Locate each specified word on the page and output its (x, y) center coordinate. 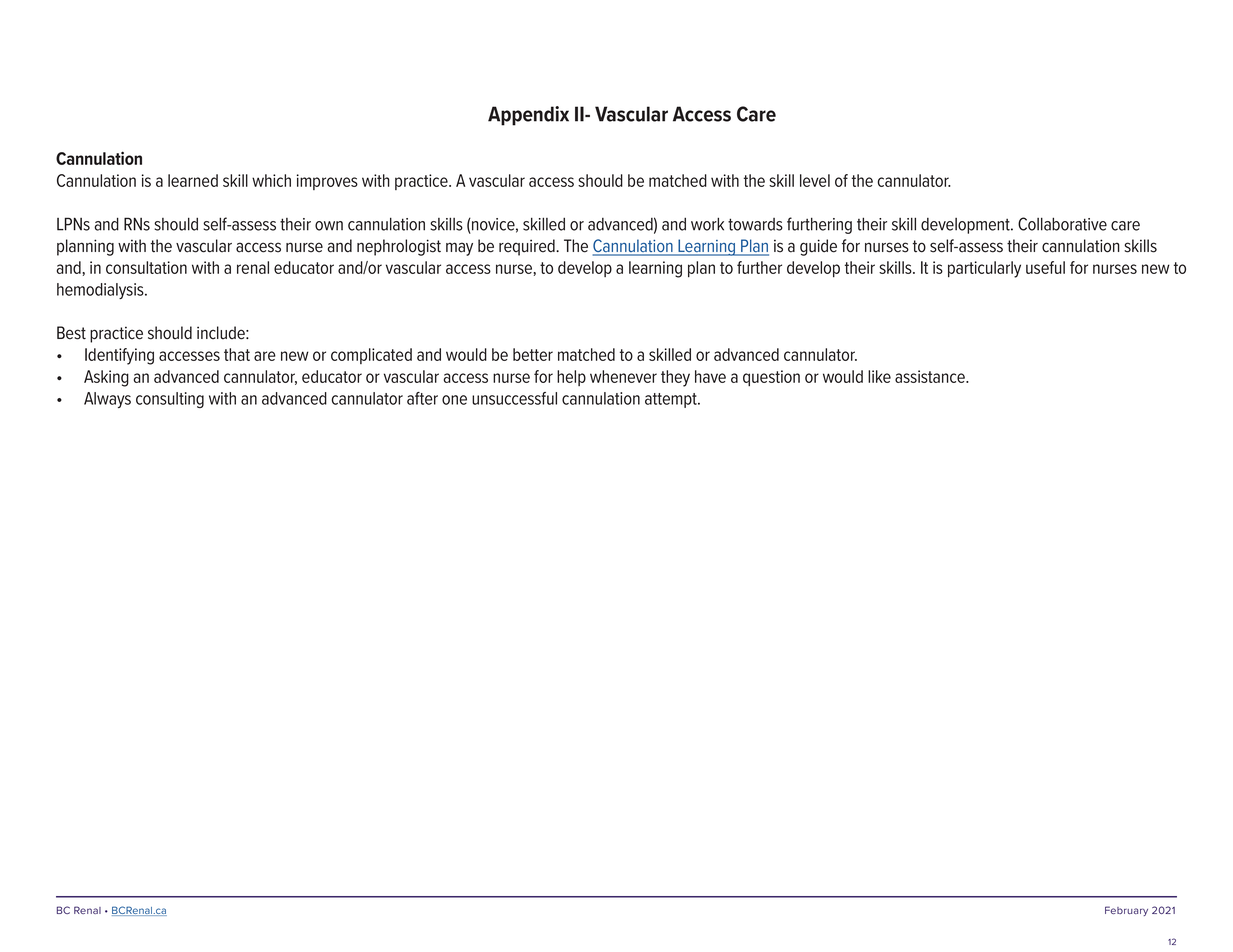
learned (193, 180)
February (1126, 911)
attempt (672, 400)
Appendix (528, 116)
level (815, 180)
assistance (931, 376)
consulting (170, 400)
